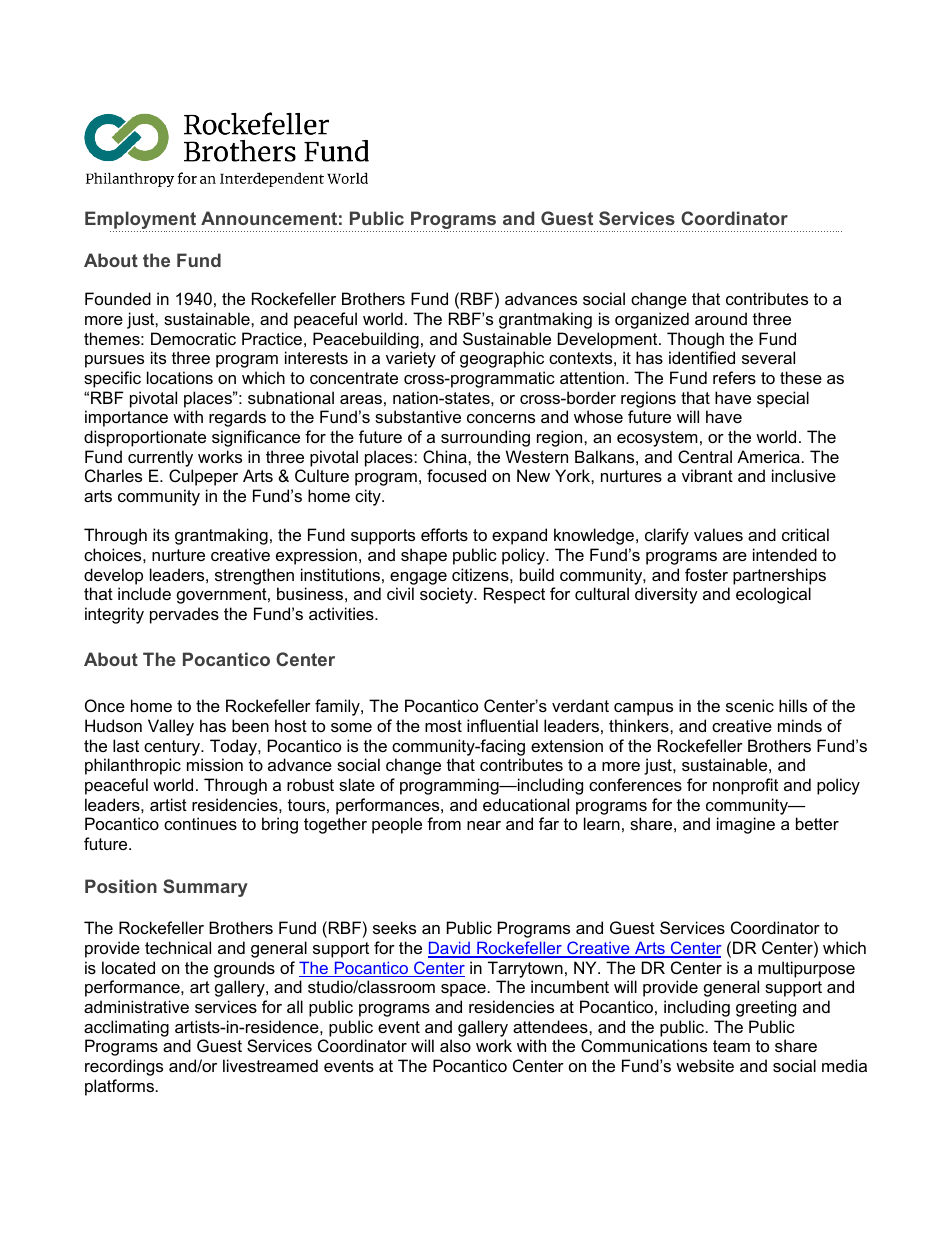  What do you see at coordinates (485, 438) in the screenshot?
I see `surrounding` at bounding box center [485, 438].
